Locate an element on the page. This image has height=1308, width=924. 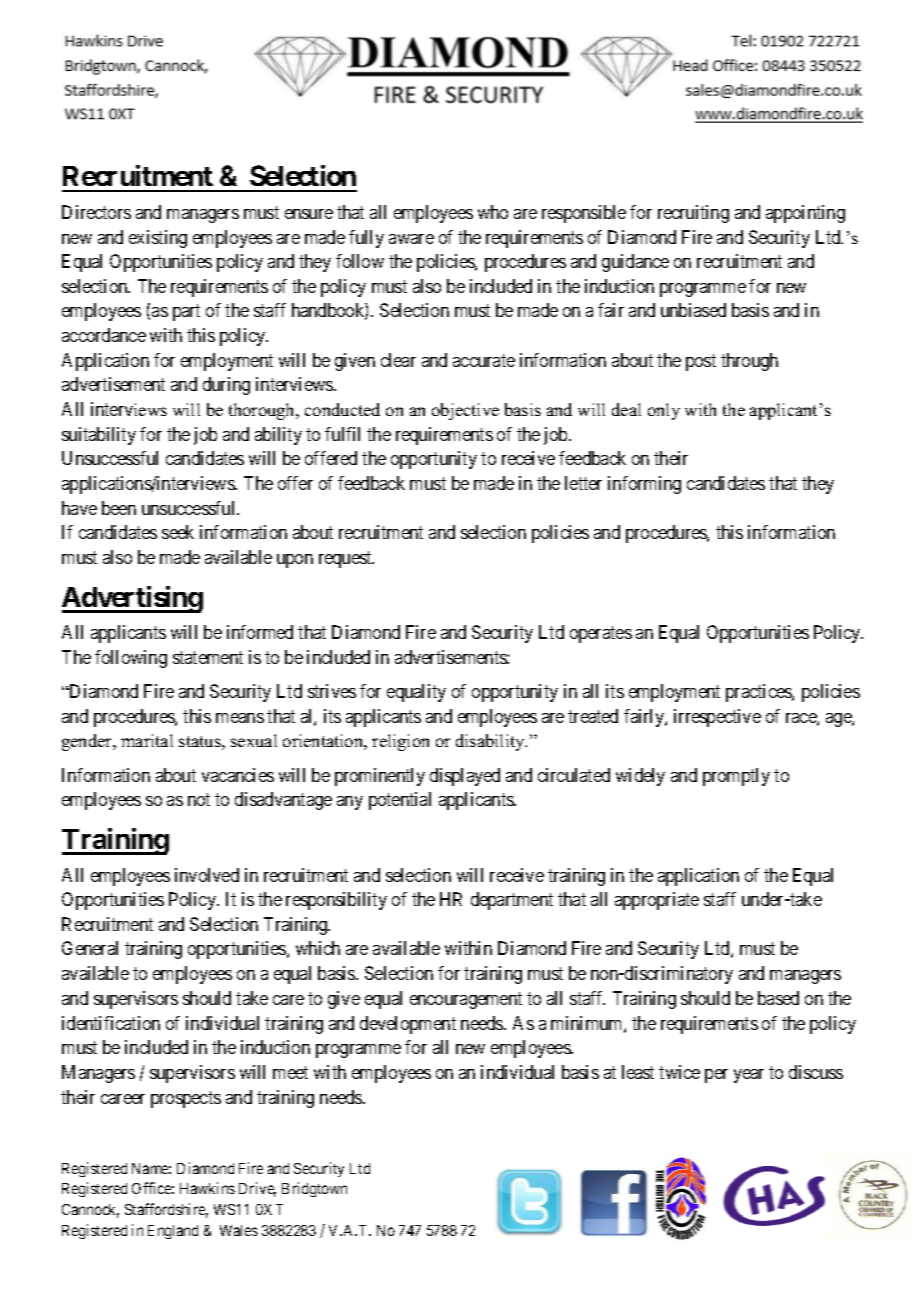
religion is located at coordinates (400, 742).
